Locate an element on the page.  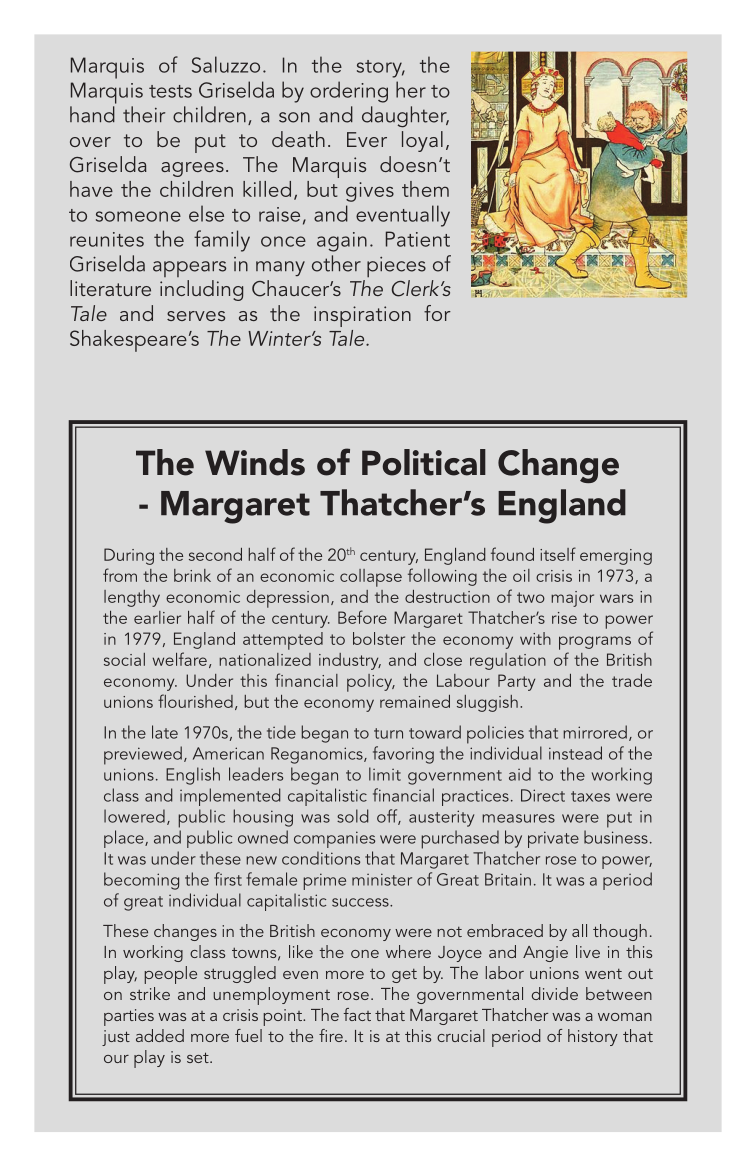
added is located at coordinates (160, 1035).
